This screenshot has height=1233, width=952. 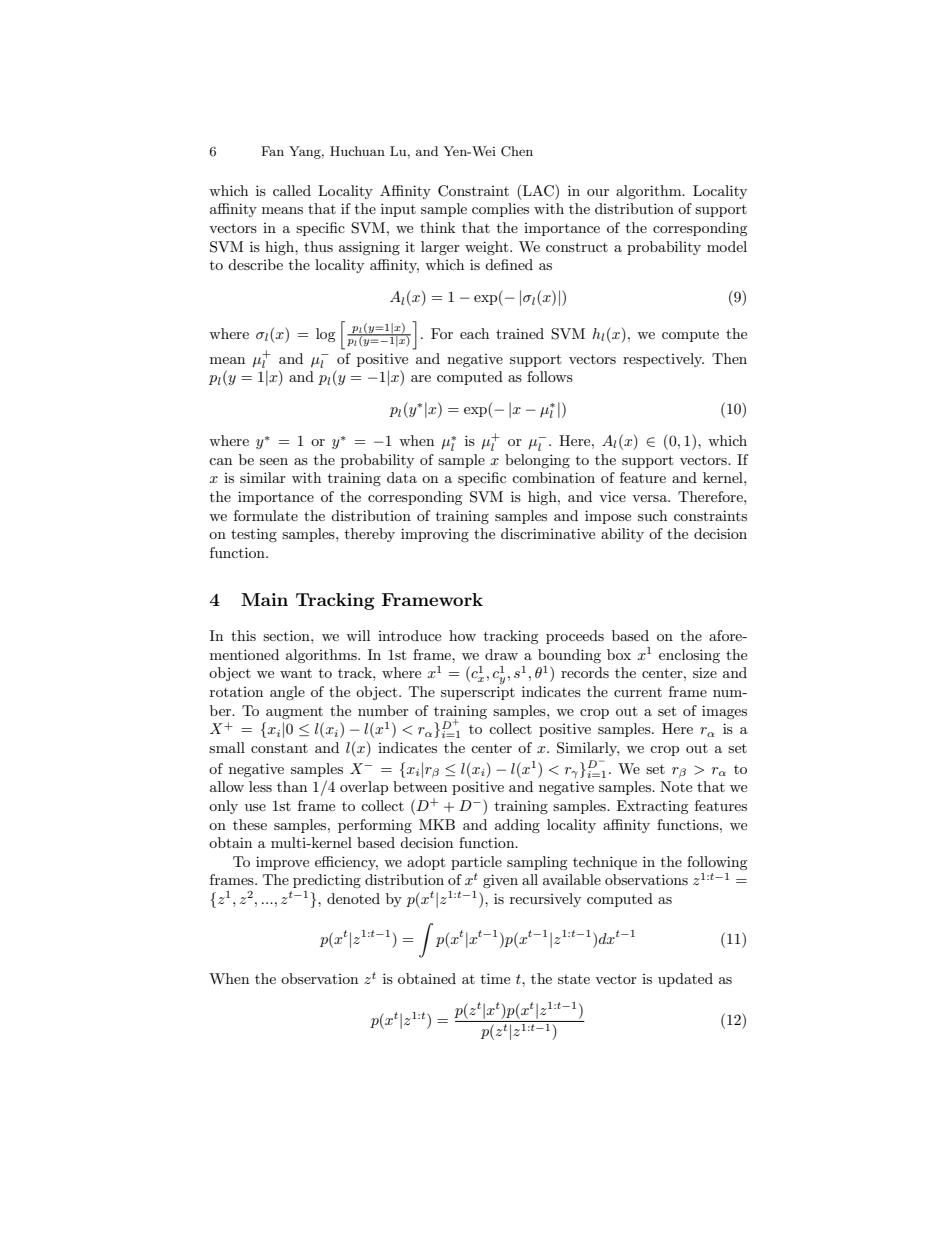 I want to click on between, so click(x=420, y=786).
